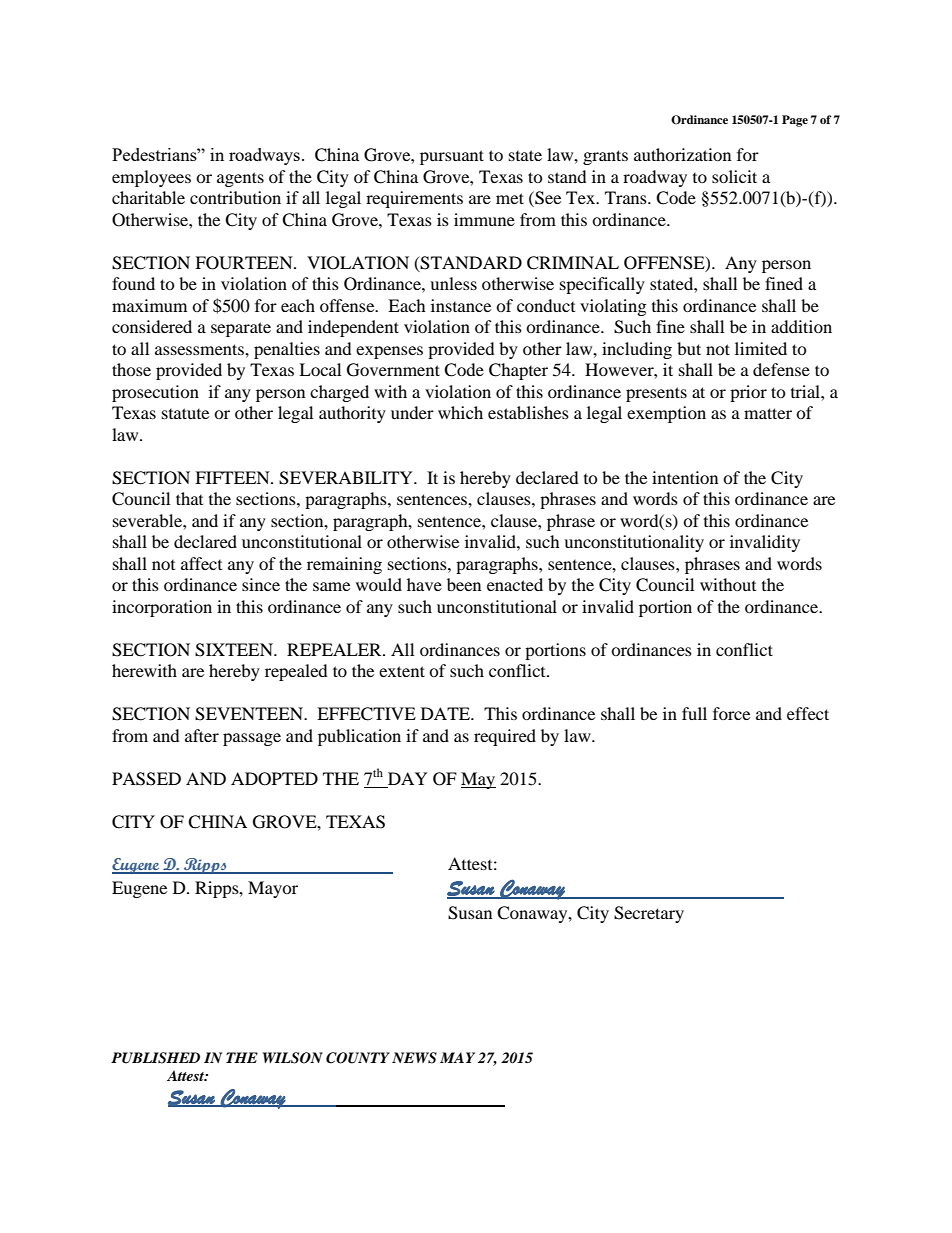 This screenshot has width=952, height=1233. Describe the element at coordinates (155, 1058) in the screenshot. I see `PUBLISHED` at that location.
